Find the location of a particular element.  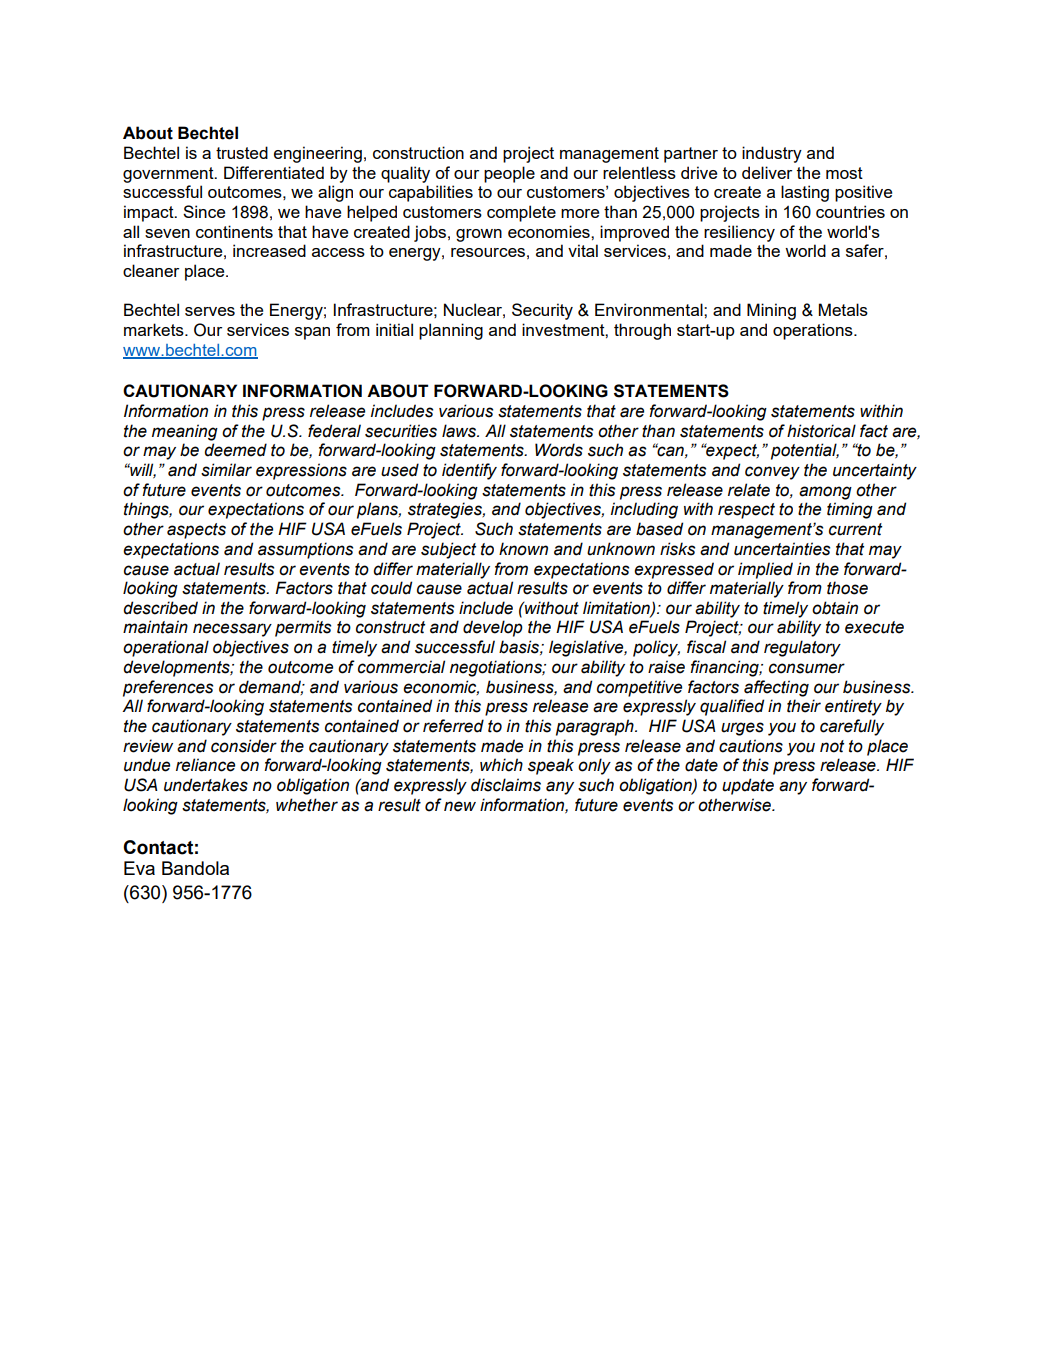

people is located at coordinates (509, 174).
